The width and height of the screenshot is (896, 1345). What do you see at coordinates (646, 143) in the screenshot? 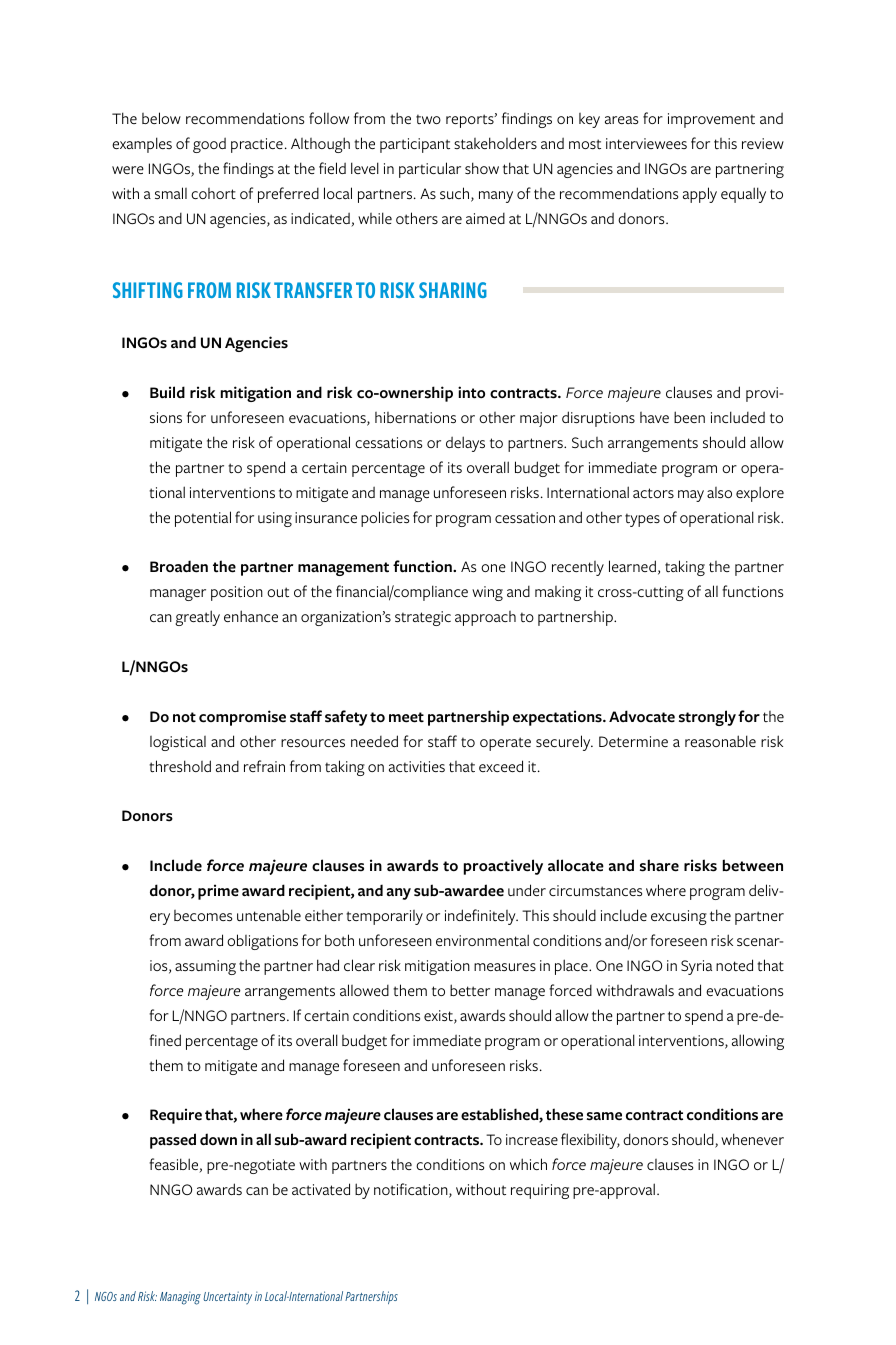
I see `interviewees` at bounding box center [646, 143].
